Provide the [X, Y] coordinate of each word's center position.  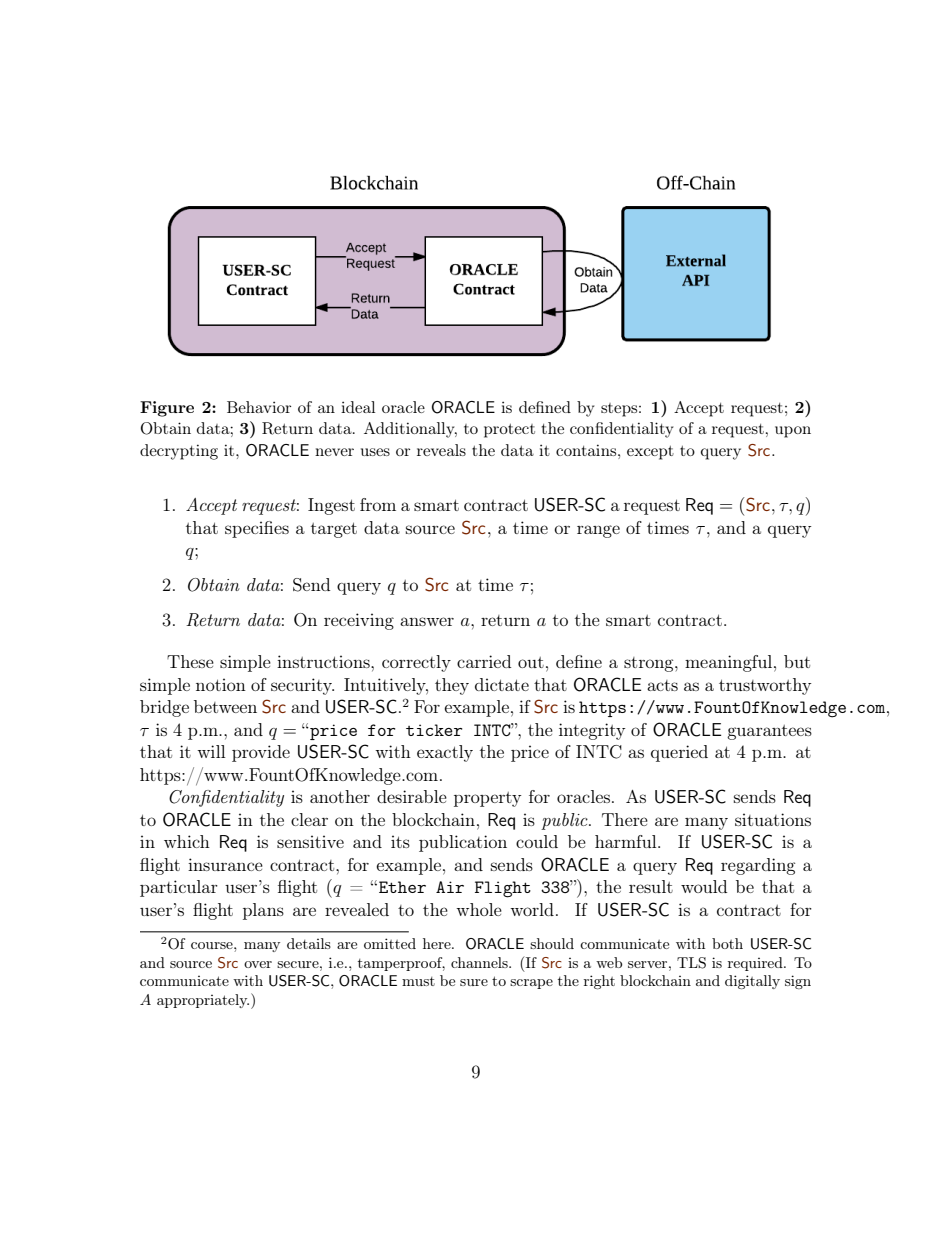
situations [773, 819]
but [797, 661]
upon [793, 432]
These [190, 661]
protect [509, 430]
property [488, 799]
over [258, 964]
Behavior [259, 407]
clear [309, 819]
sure [474, 982]
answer [427, 621]
